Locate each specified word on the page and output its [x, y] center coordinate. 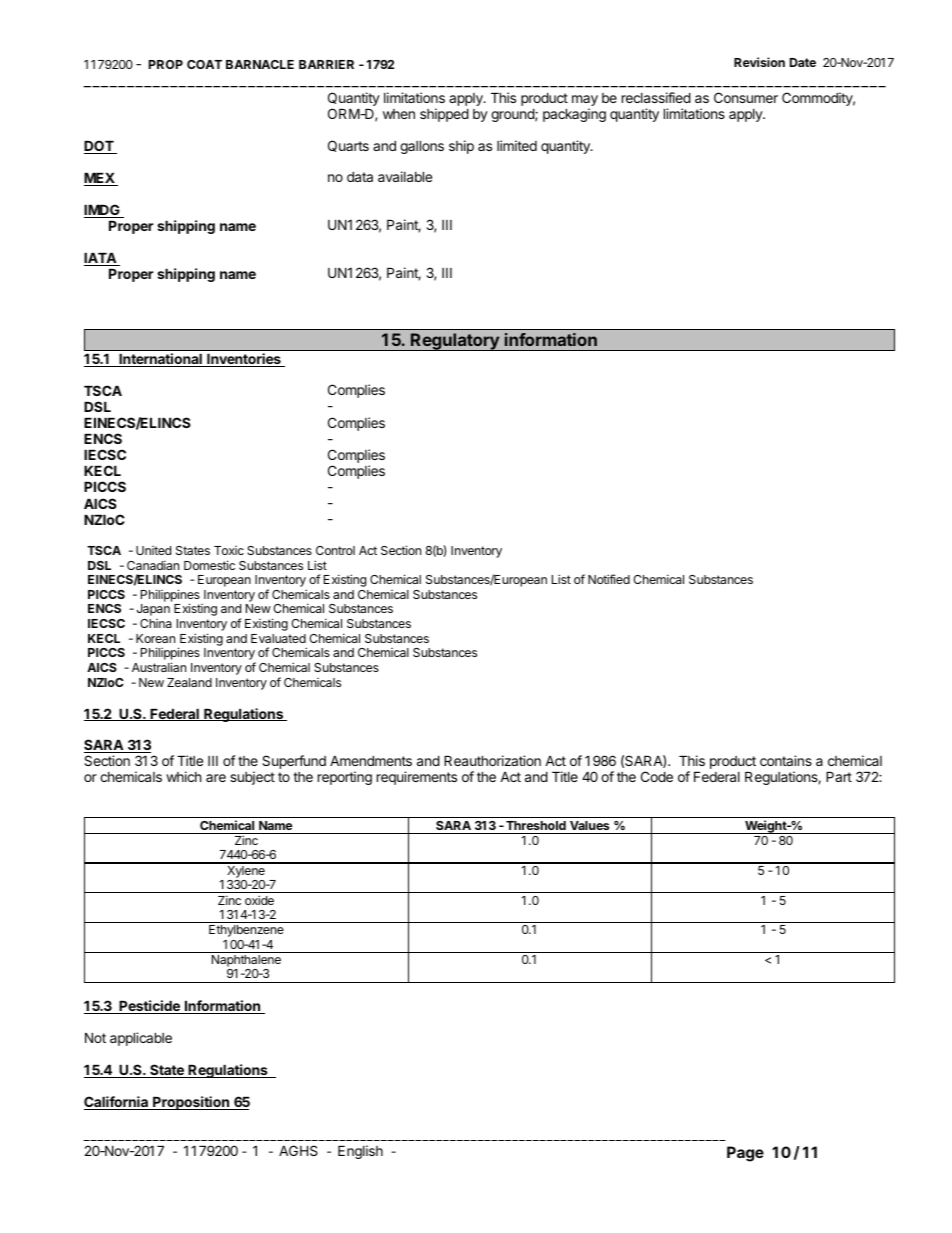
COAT [204, 64]
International [160, 360]
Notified [609, 579]
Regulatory [455, 342]
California [117, 1103]
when [399, 114]
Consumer [746, 97]
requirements [417, 778]
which [183, 776]
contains [786, 760]
